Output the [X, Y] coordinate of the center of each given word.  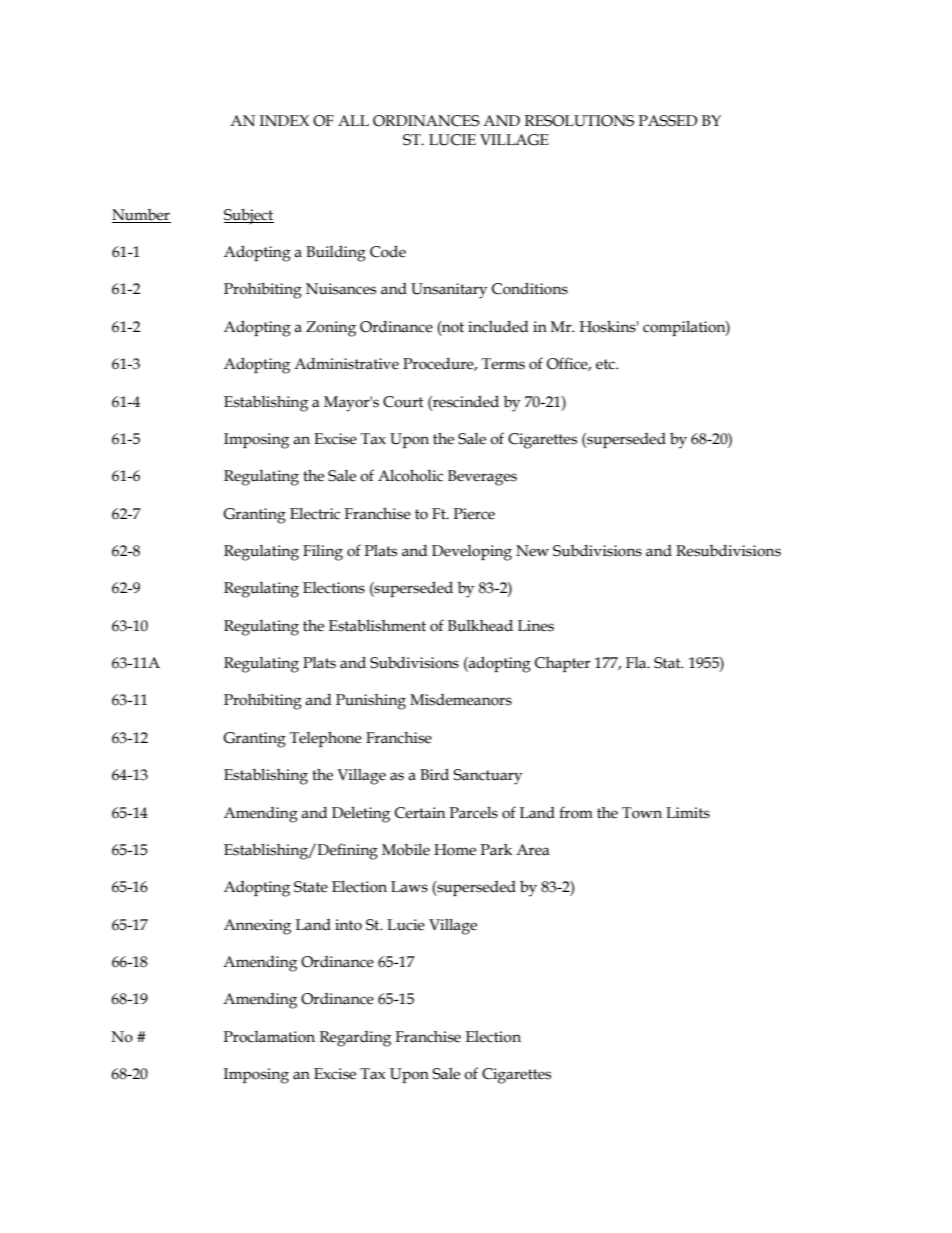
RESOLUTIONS [579, 121]
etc [606, 364]
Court [403, 402]
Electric [315, 514]
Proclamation [269, 1037]
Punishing [371, 702]
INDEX [284, 120]
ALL [353, 120]
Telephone [326, 739]
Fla [637, 663]
